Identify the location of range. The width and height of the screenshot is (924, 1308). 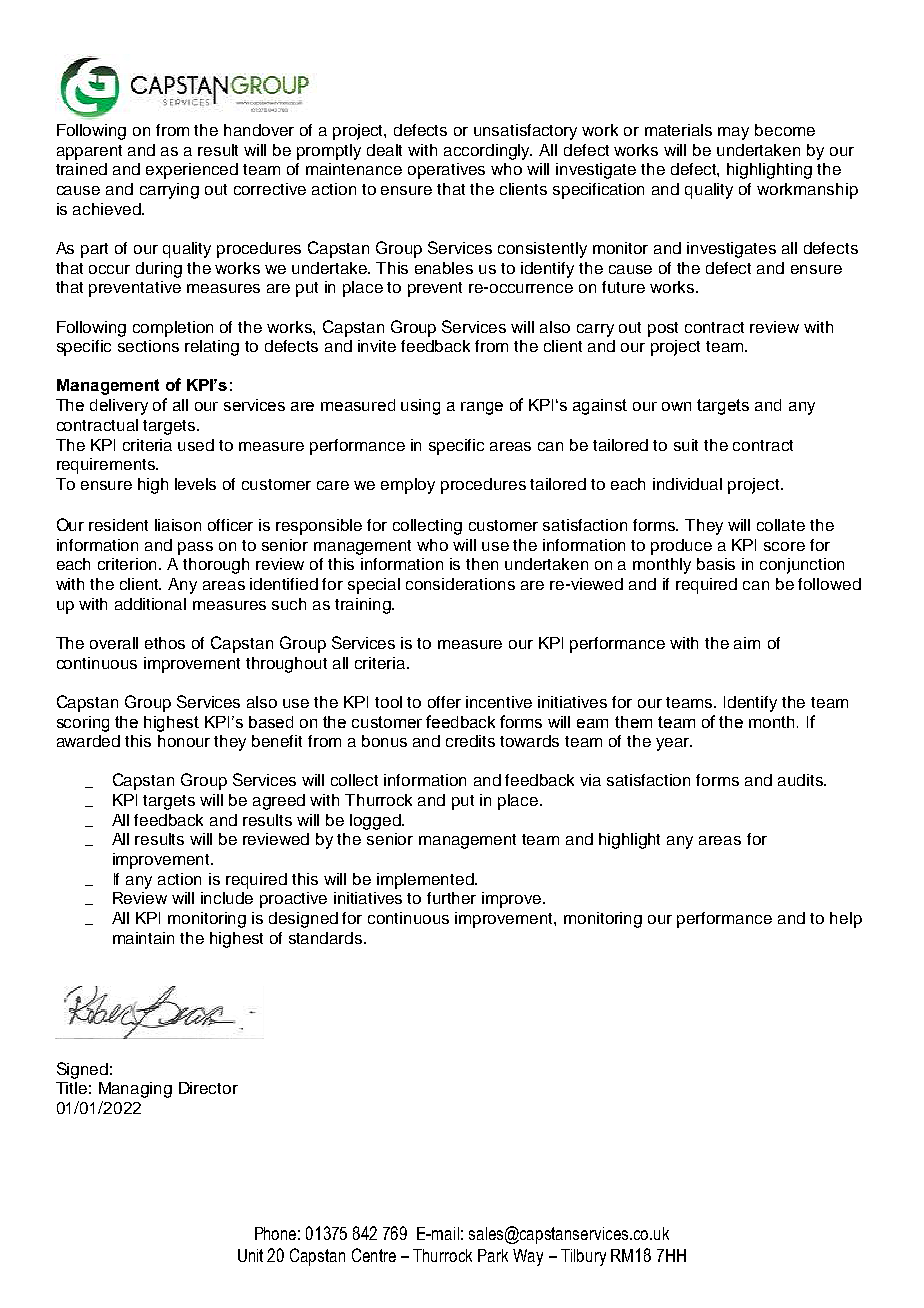
(482, 408).
